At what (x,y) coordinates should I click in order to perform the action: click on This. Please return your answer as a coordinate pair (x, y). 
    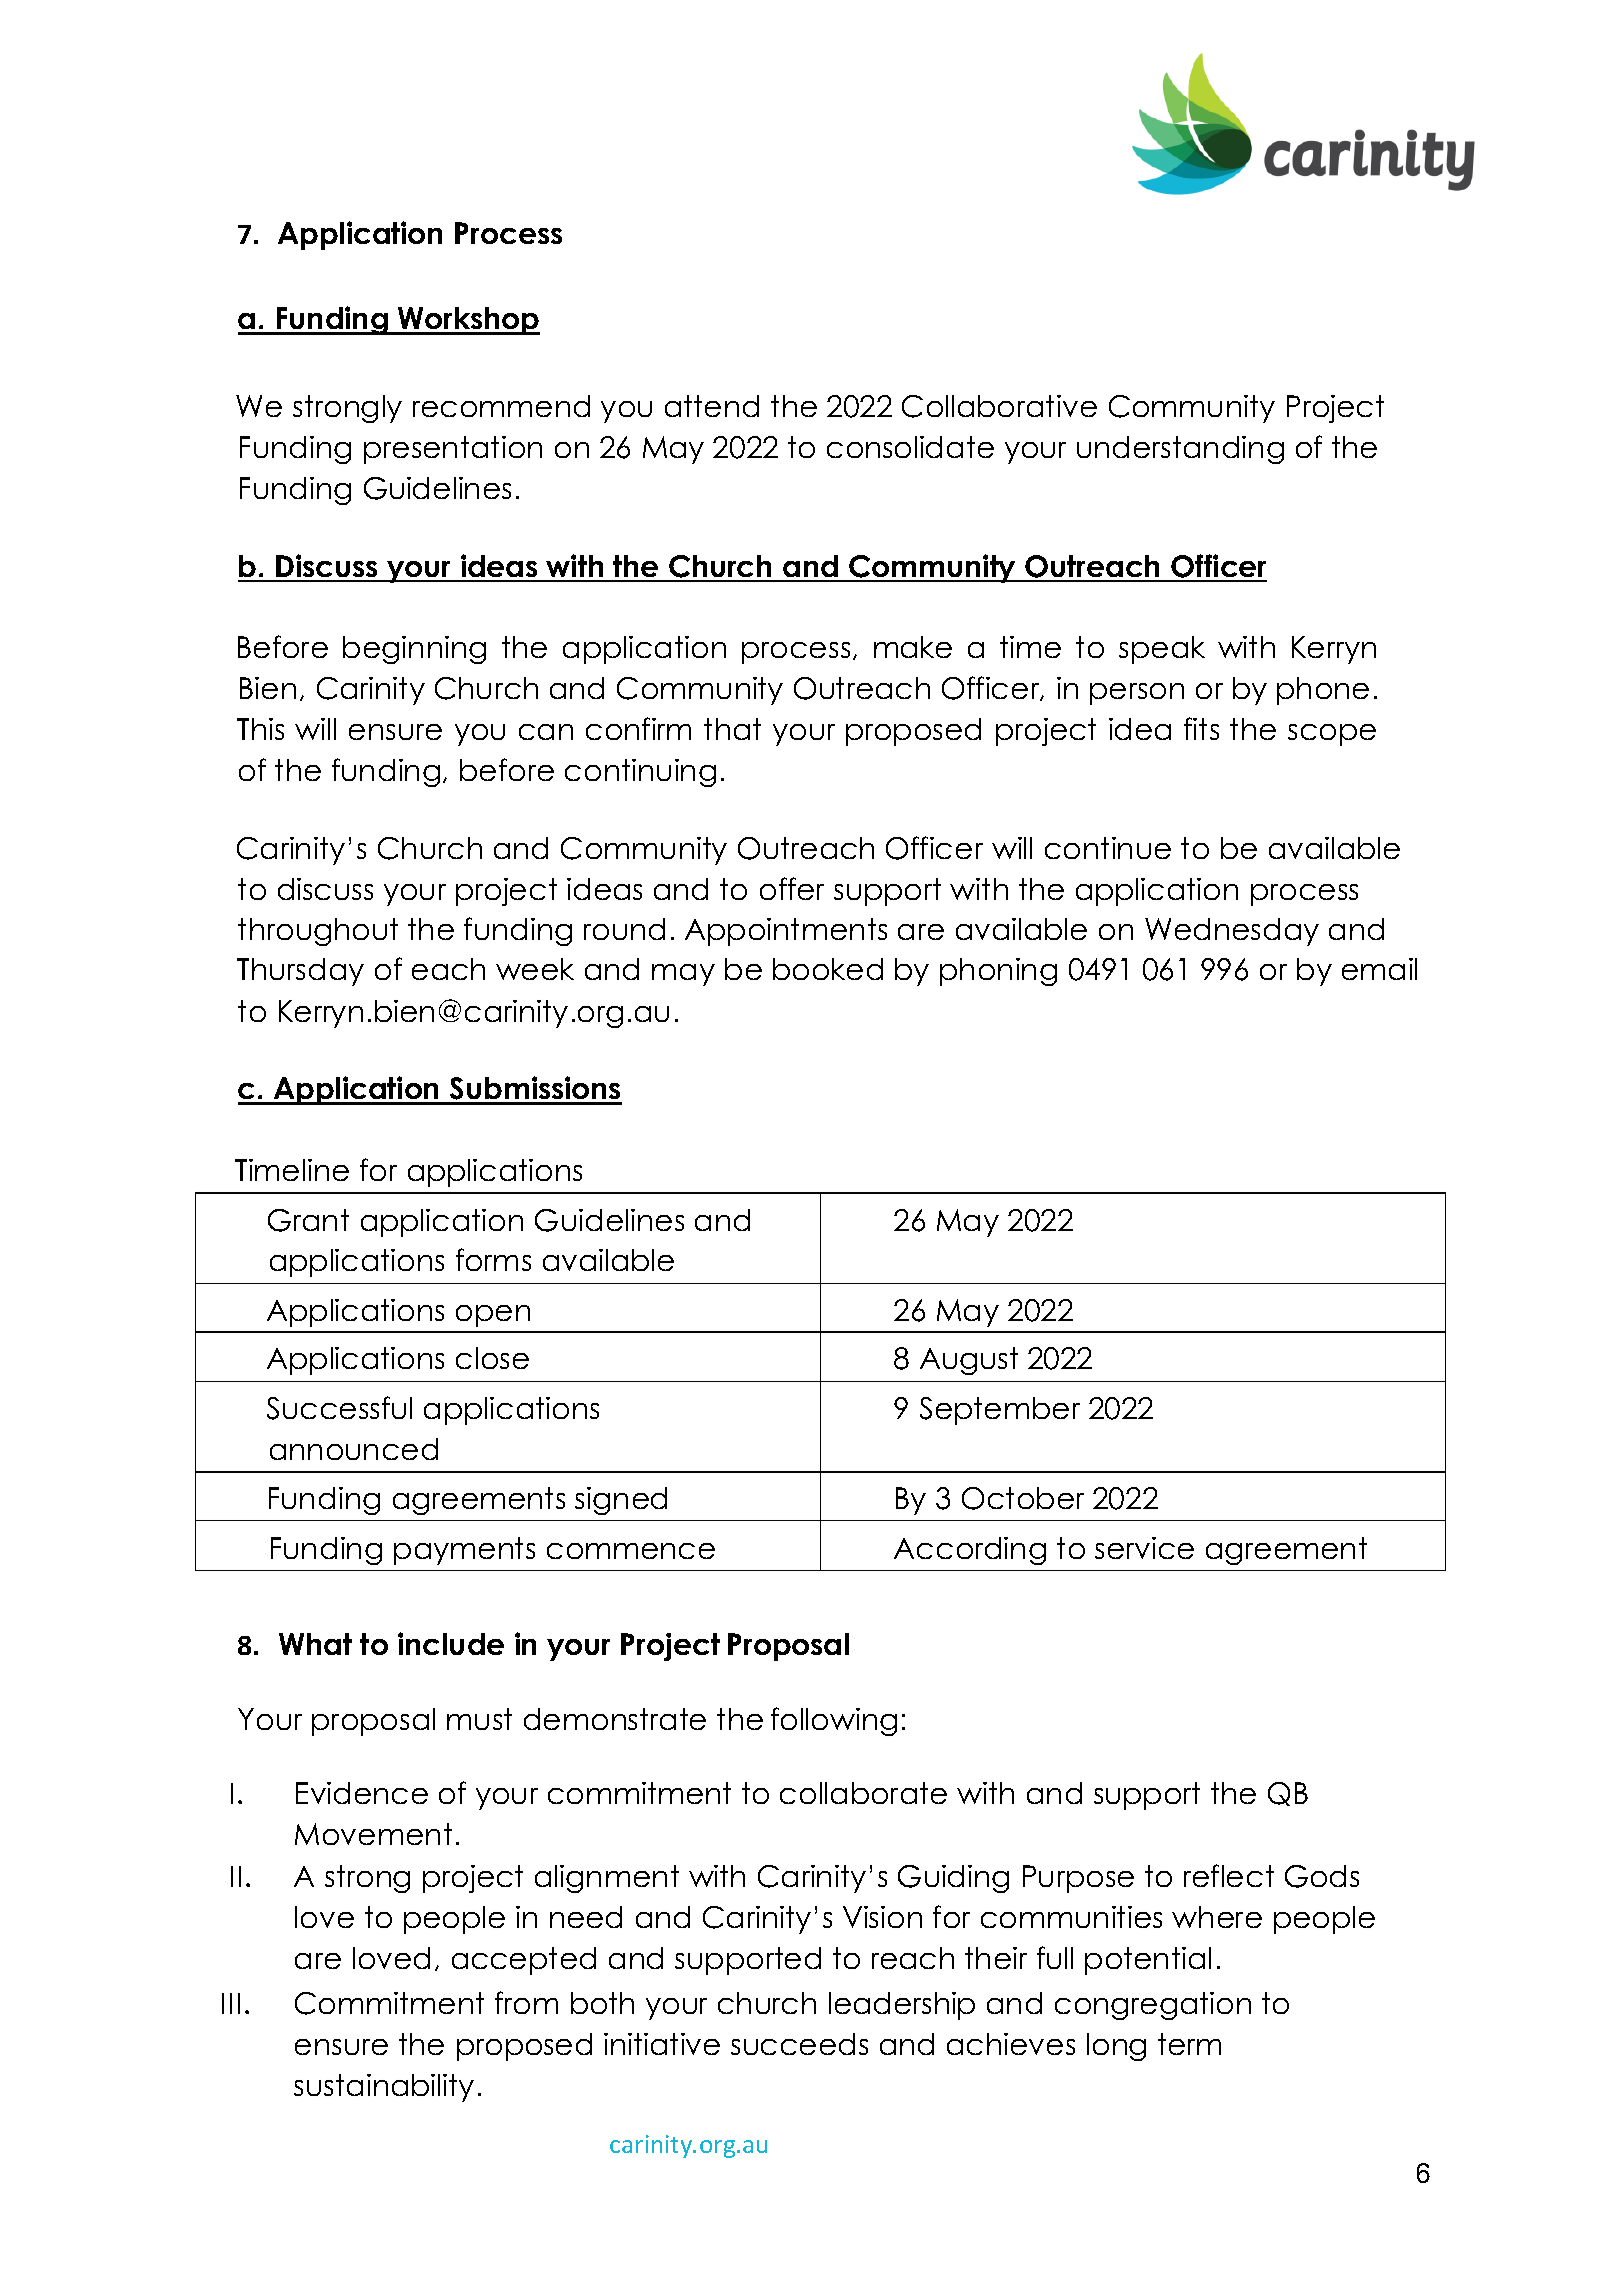
    Looking at the image, I should click on (260, 729).
